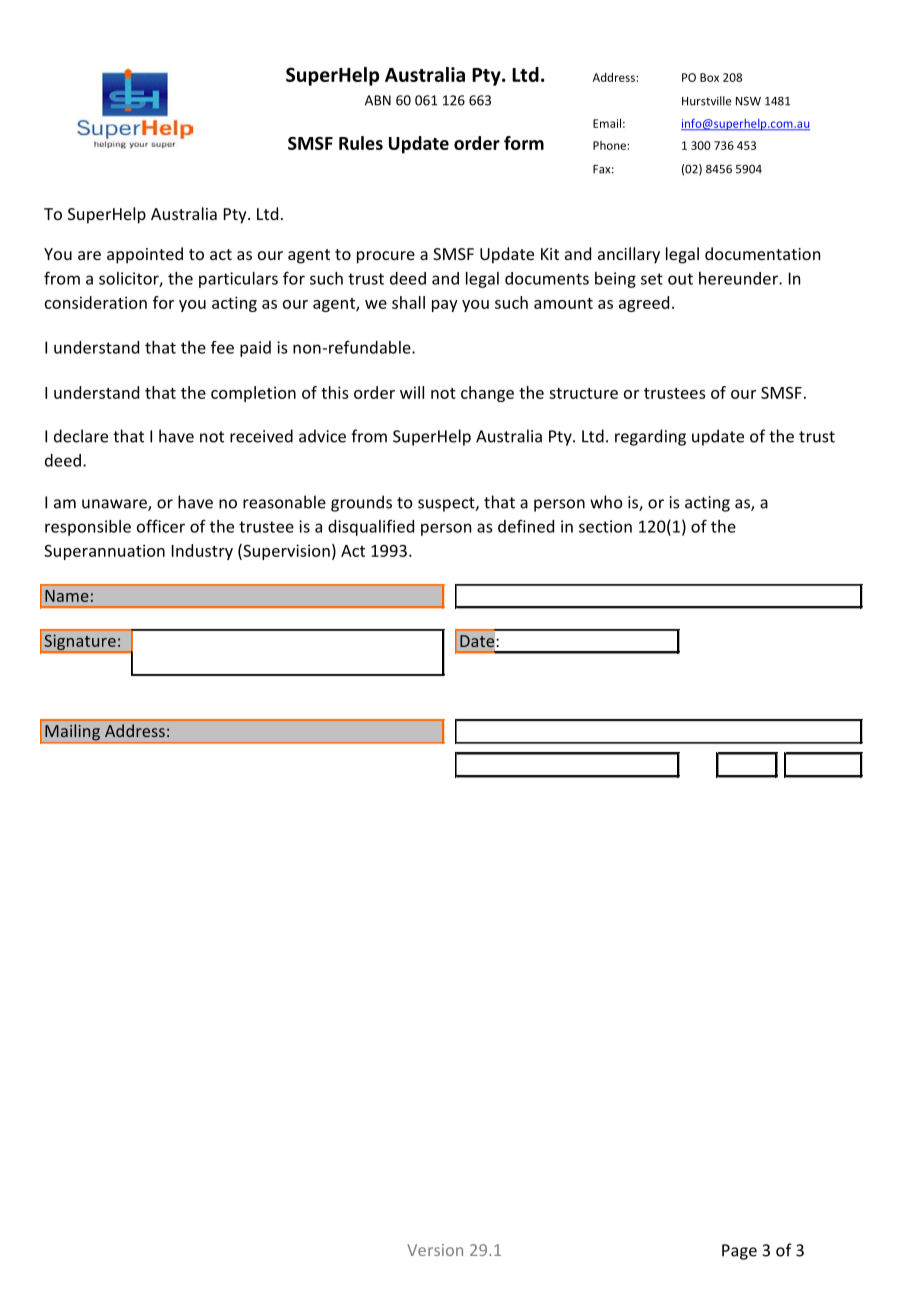 The image size is (924, 1308). Describe the element at coordinates (605, 526) in the document. I see `section` at that location.
